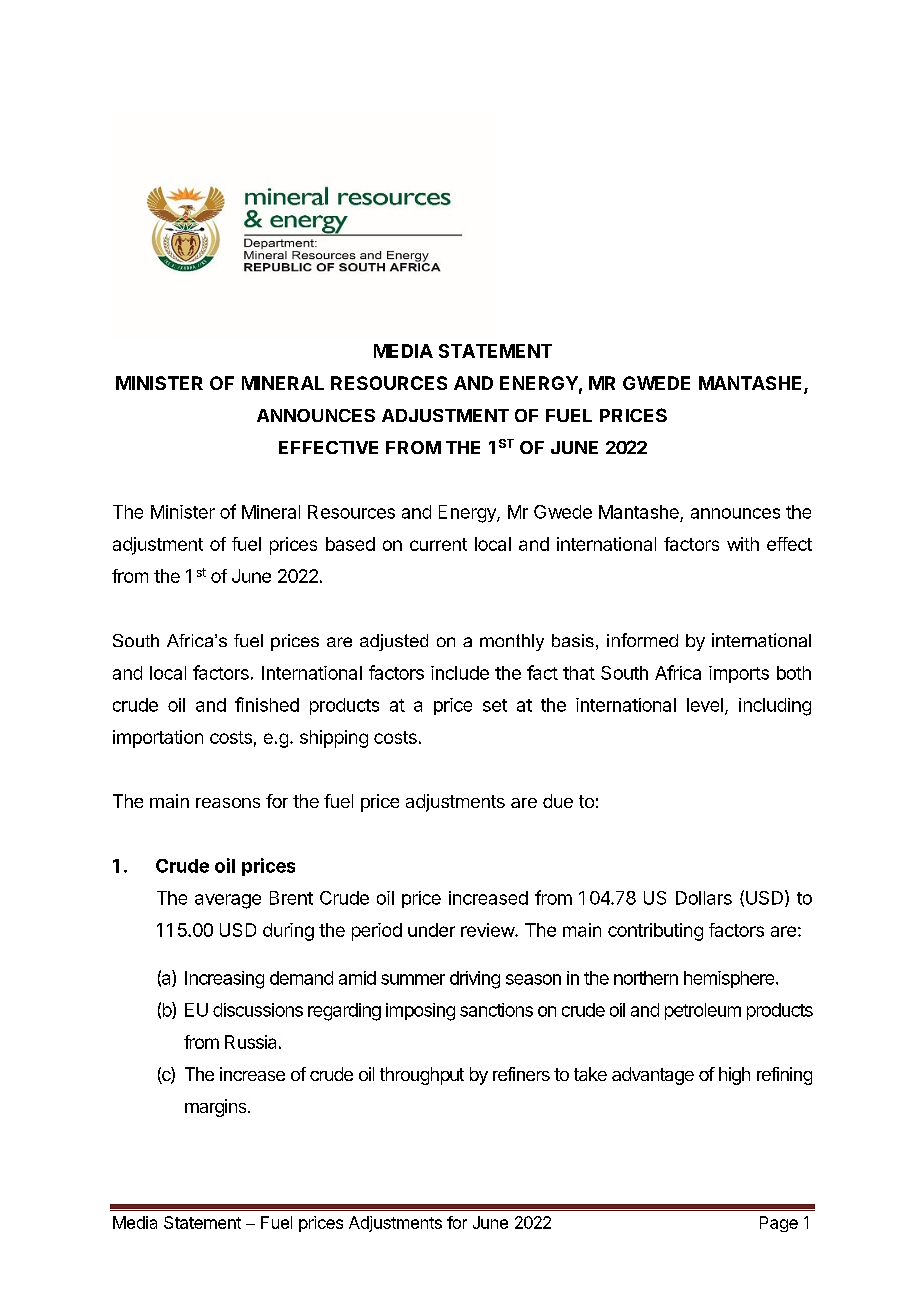  Describe the element at coordinates (730, 979) in the image. I see `hemisphere` at that location.
